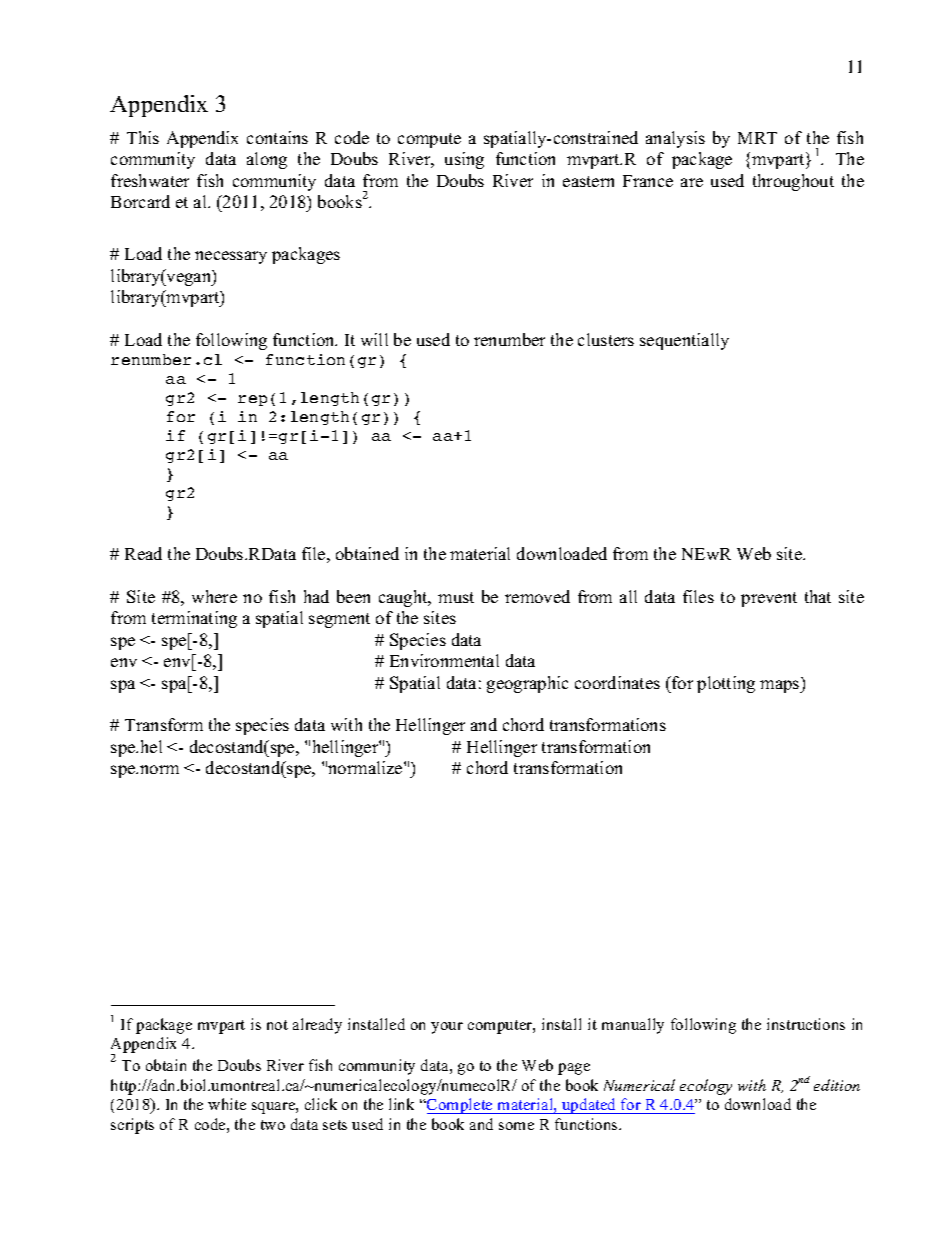 The width and height of the image is (952, 1233). What do you see at coordinates (769, 599) in the image?
I see `prevent` at bounding box center [769, 599].
